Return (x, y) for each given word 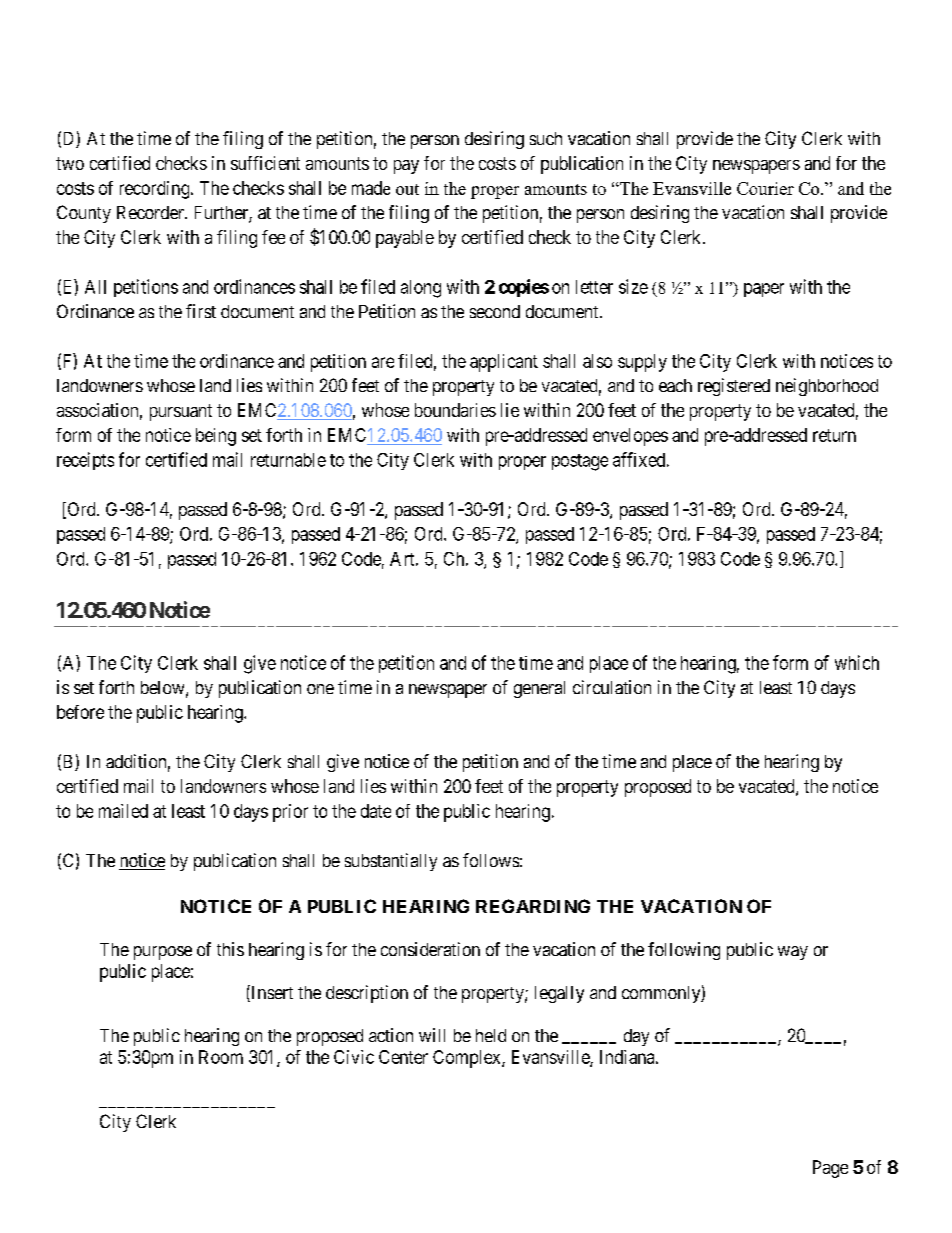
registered (734, 387)
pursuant (181, 412)
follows (491, 860)
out (407, 189)
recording (156, 190)
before (80, 712)
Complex (468, 1059)
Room (221, 1057)
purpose (163, 953)
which (857, 662)
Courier (765, 188)
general (539, 689)
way (793, 953)
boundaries (455, 410)
